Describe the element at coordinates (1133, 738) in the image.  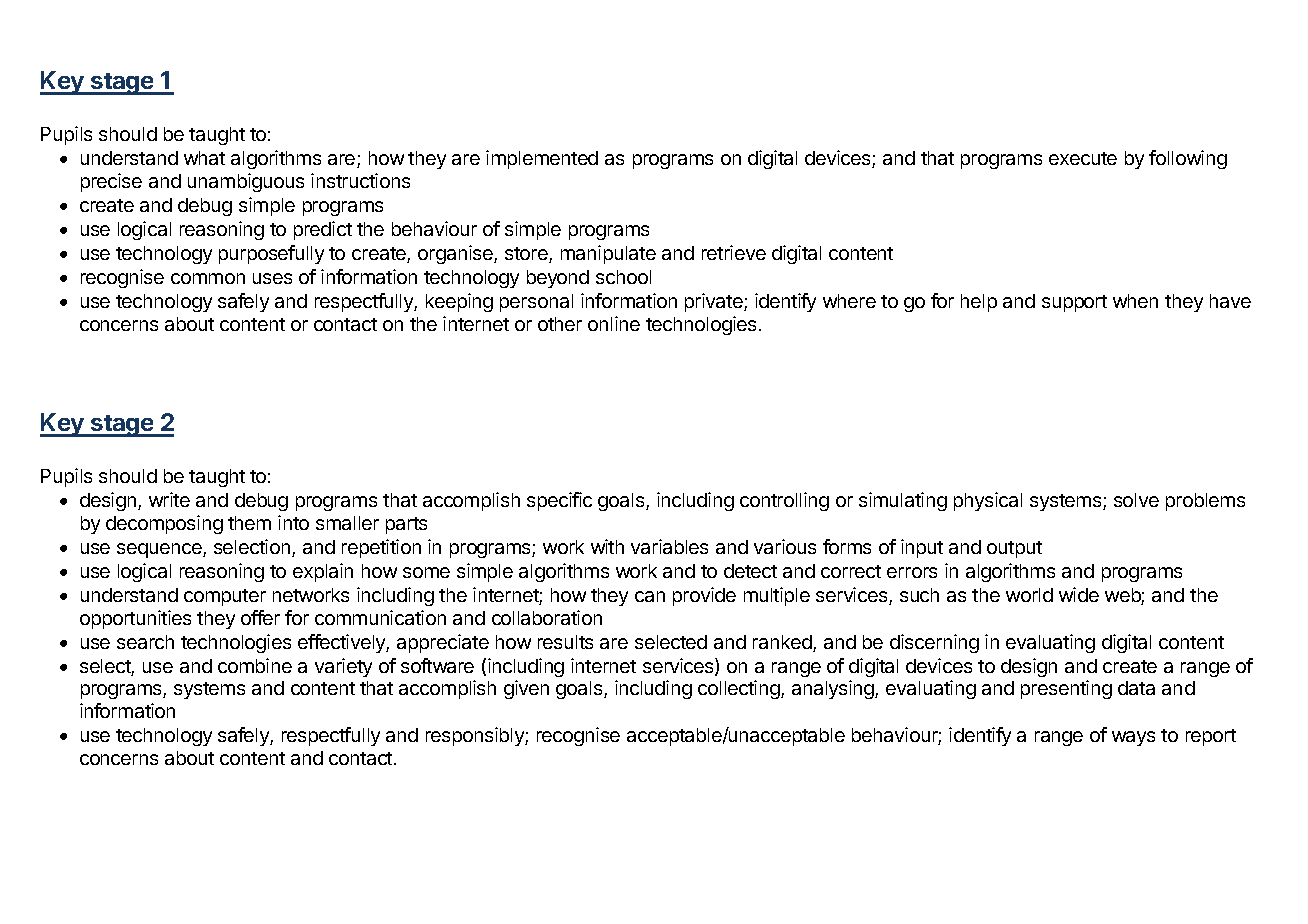
I see `ways` at that location.
